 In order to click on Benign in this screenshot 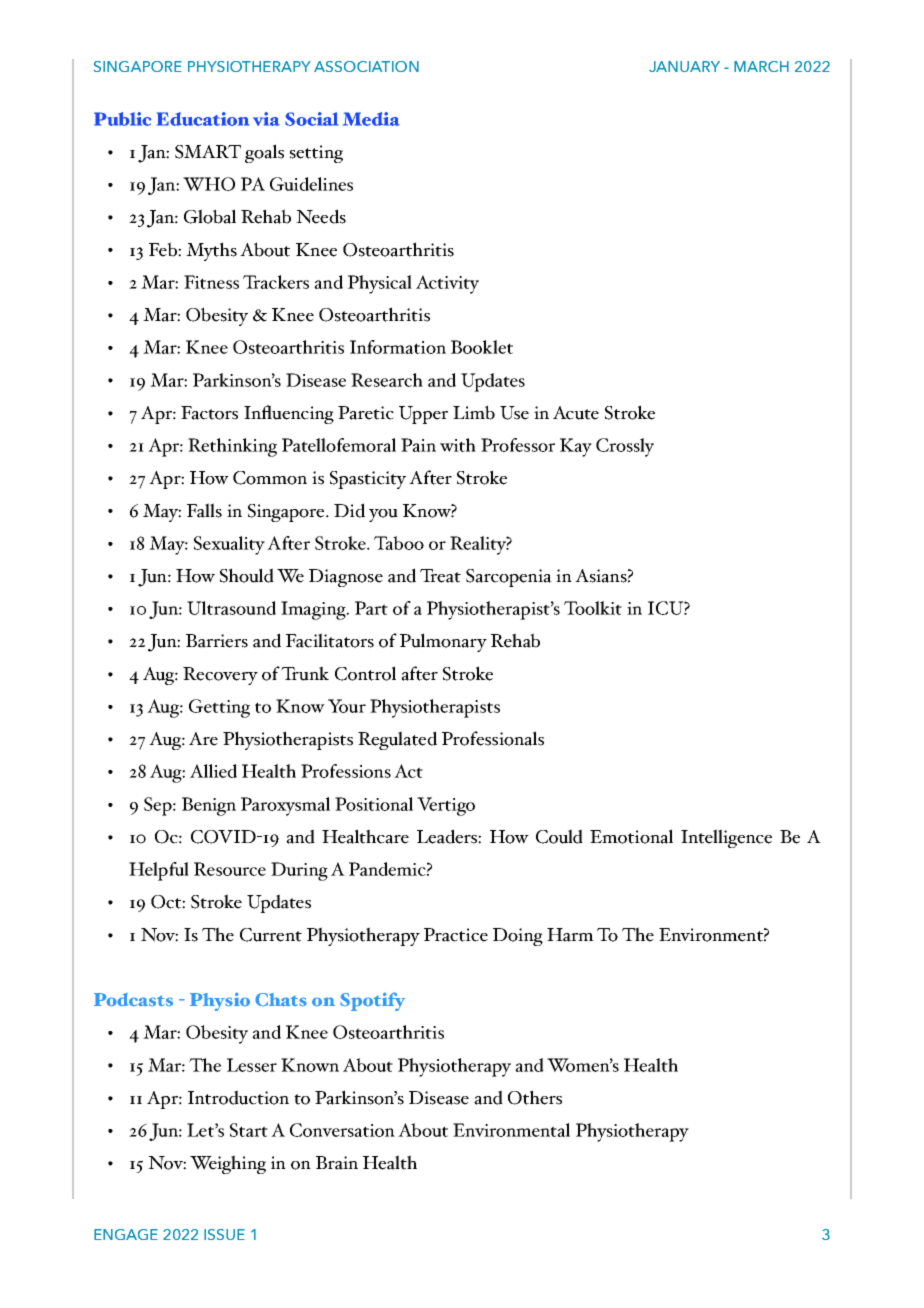, I will do `click(209, 806)`.
